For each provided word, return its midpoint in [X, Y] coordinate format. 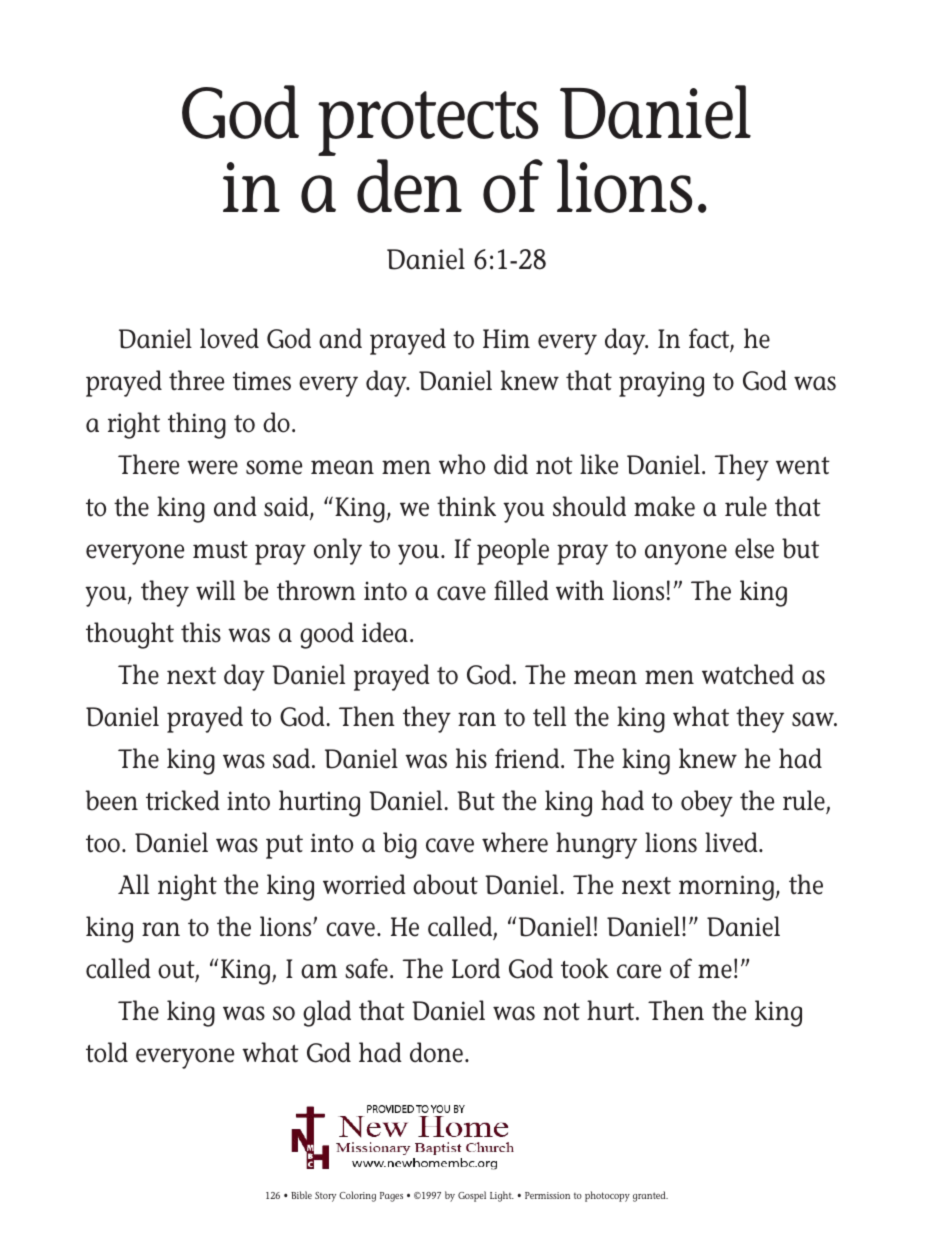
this [201, 632]
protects [428, 123]
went [803, 466]
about [445, 884]
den [409, 186]
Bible [301, 1195]
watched [748, 674]
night [187, 887]
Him [506, 338]
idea [385, 632]
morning [726, 888]
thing [197, 425]
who [462, 464]
